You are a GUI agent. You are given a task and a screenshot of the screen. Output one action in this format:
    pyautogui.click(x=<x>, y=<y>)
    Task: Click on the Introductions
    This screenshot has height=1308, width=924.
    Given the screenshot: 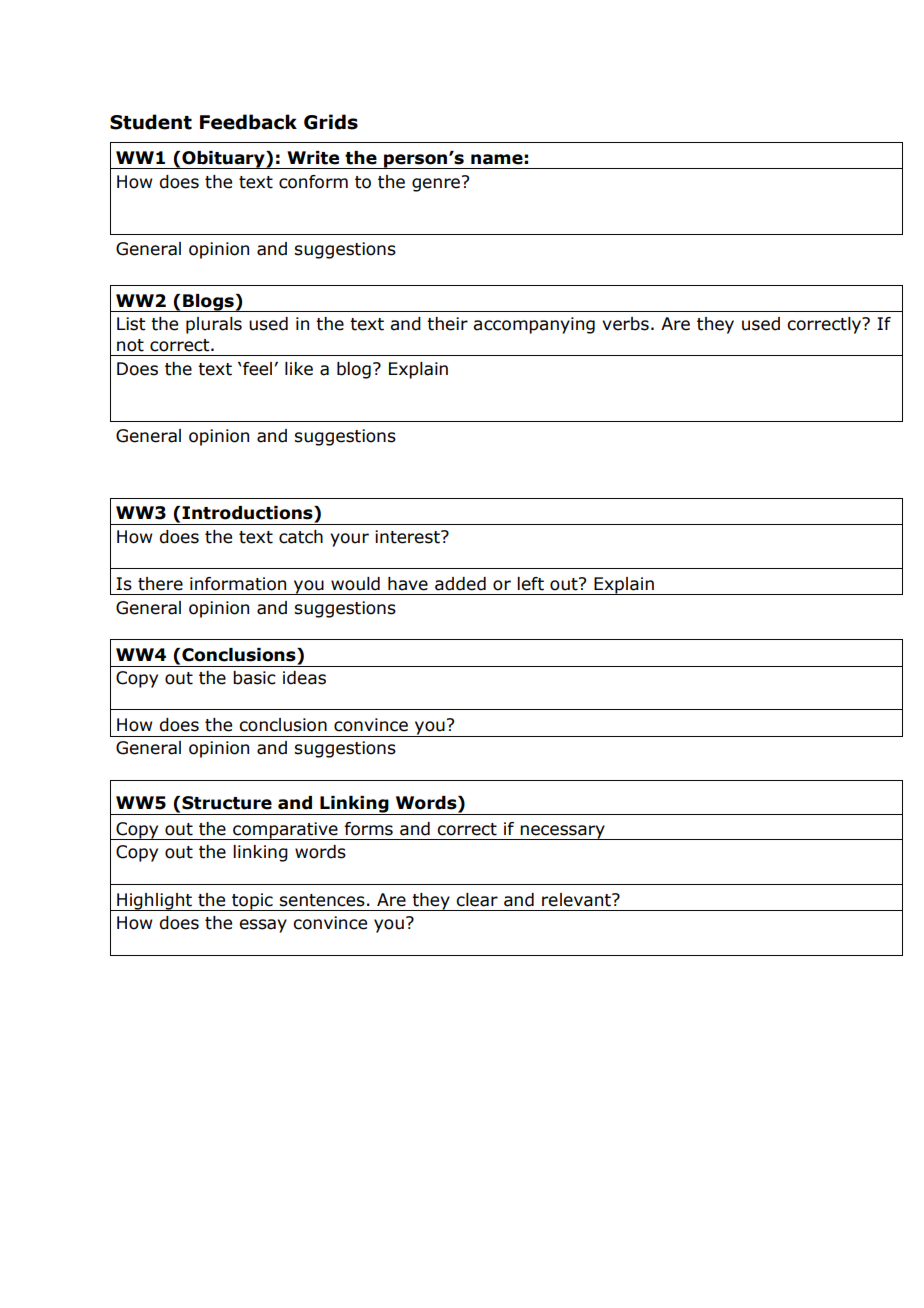 What is the action you would take?
    pyautogui.click(x=248, y=513)
